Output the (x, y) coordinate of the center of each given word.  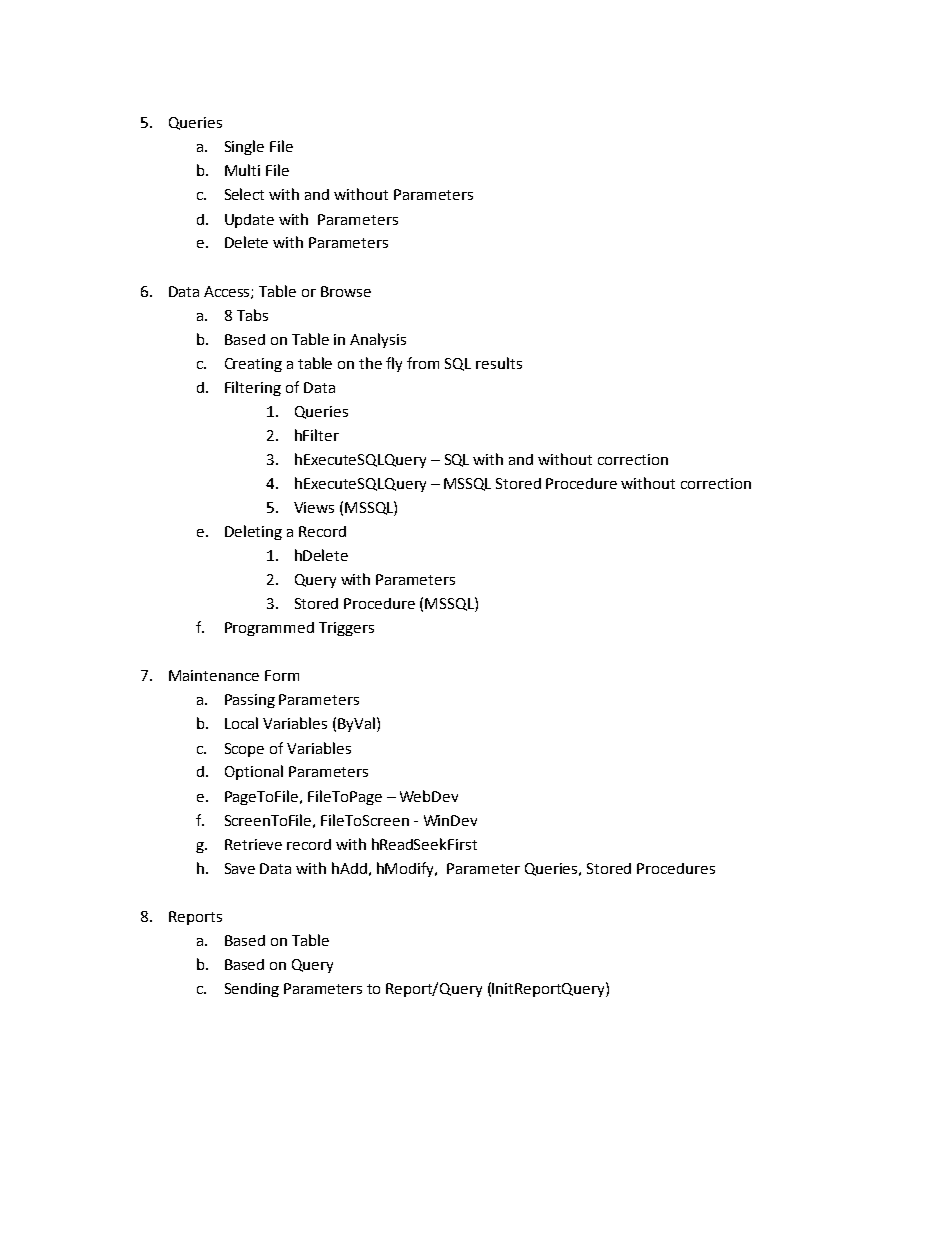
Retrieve (253, 844)
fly (394, 364)
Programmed (269, 629)
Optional (254, 772)
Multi (242, 170)
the (370, 363)
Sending (252, 990)
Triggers (346, 629)
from (423, 363)
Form (282, 675)
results (499, 363)
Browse (346, 291)
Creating (253, 365)
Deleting (253, 532)
